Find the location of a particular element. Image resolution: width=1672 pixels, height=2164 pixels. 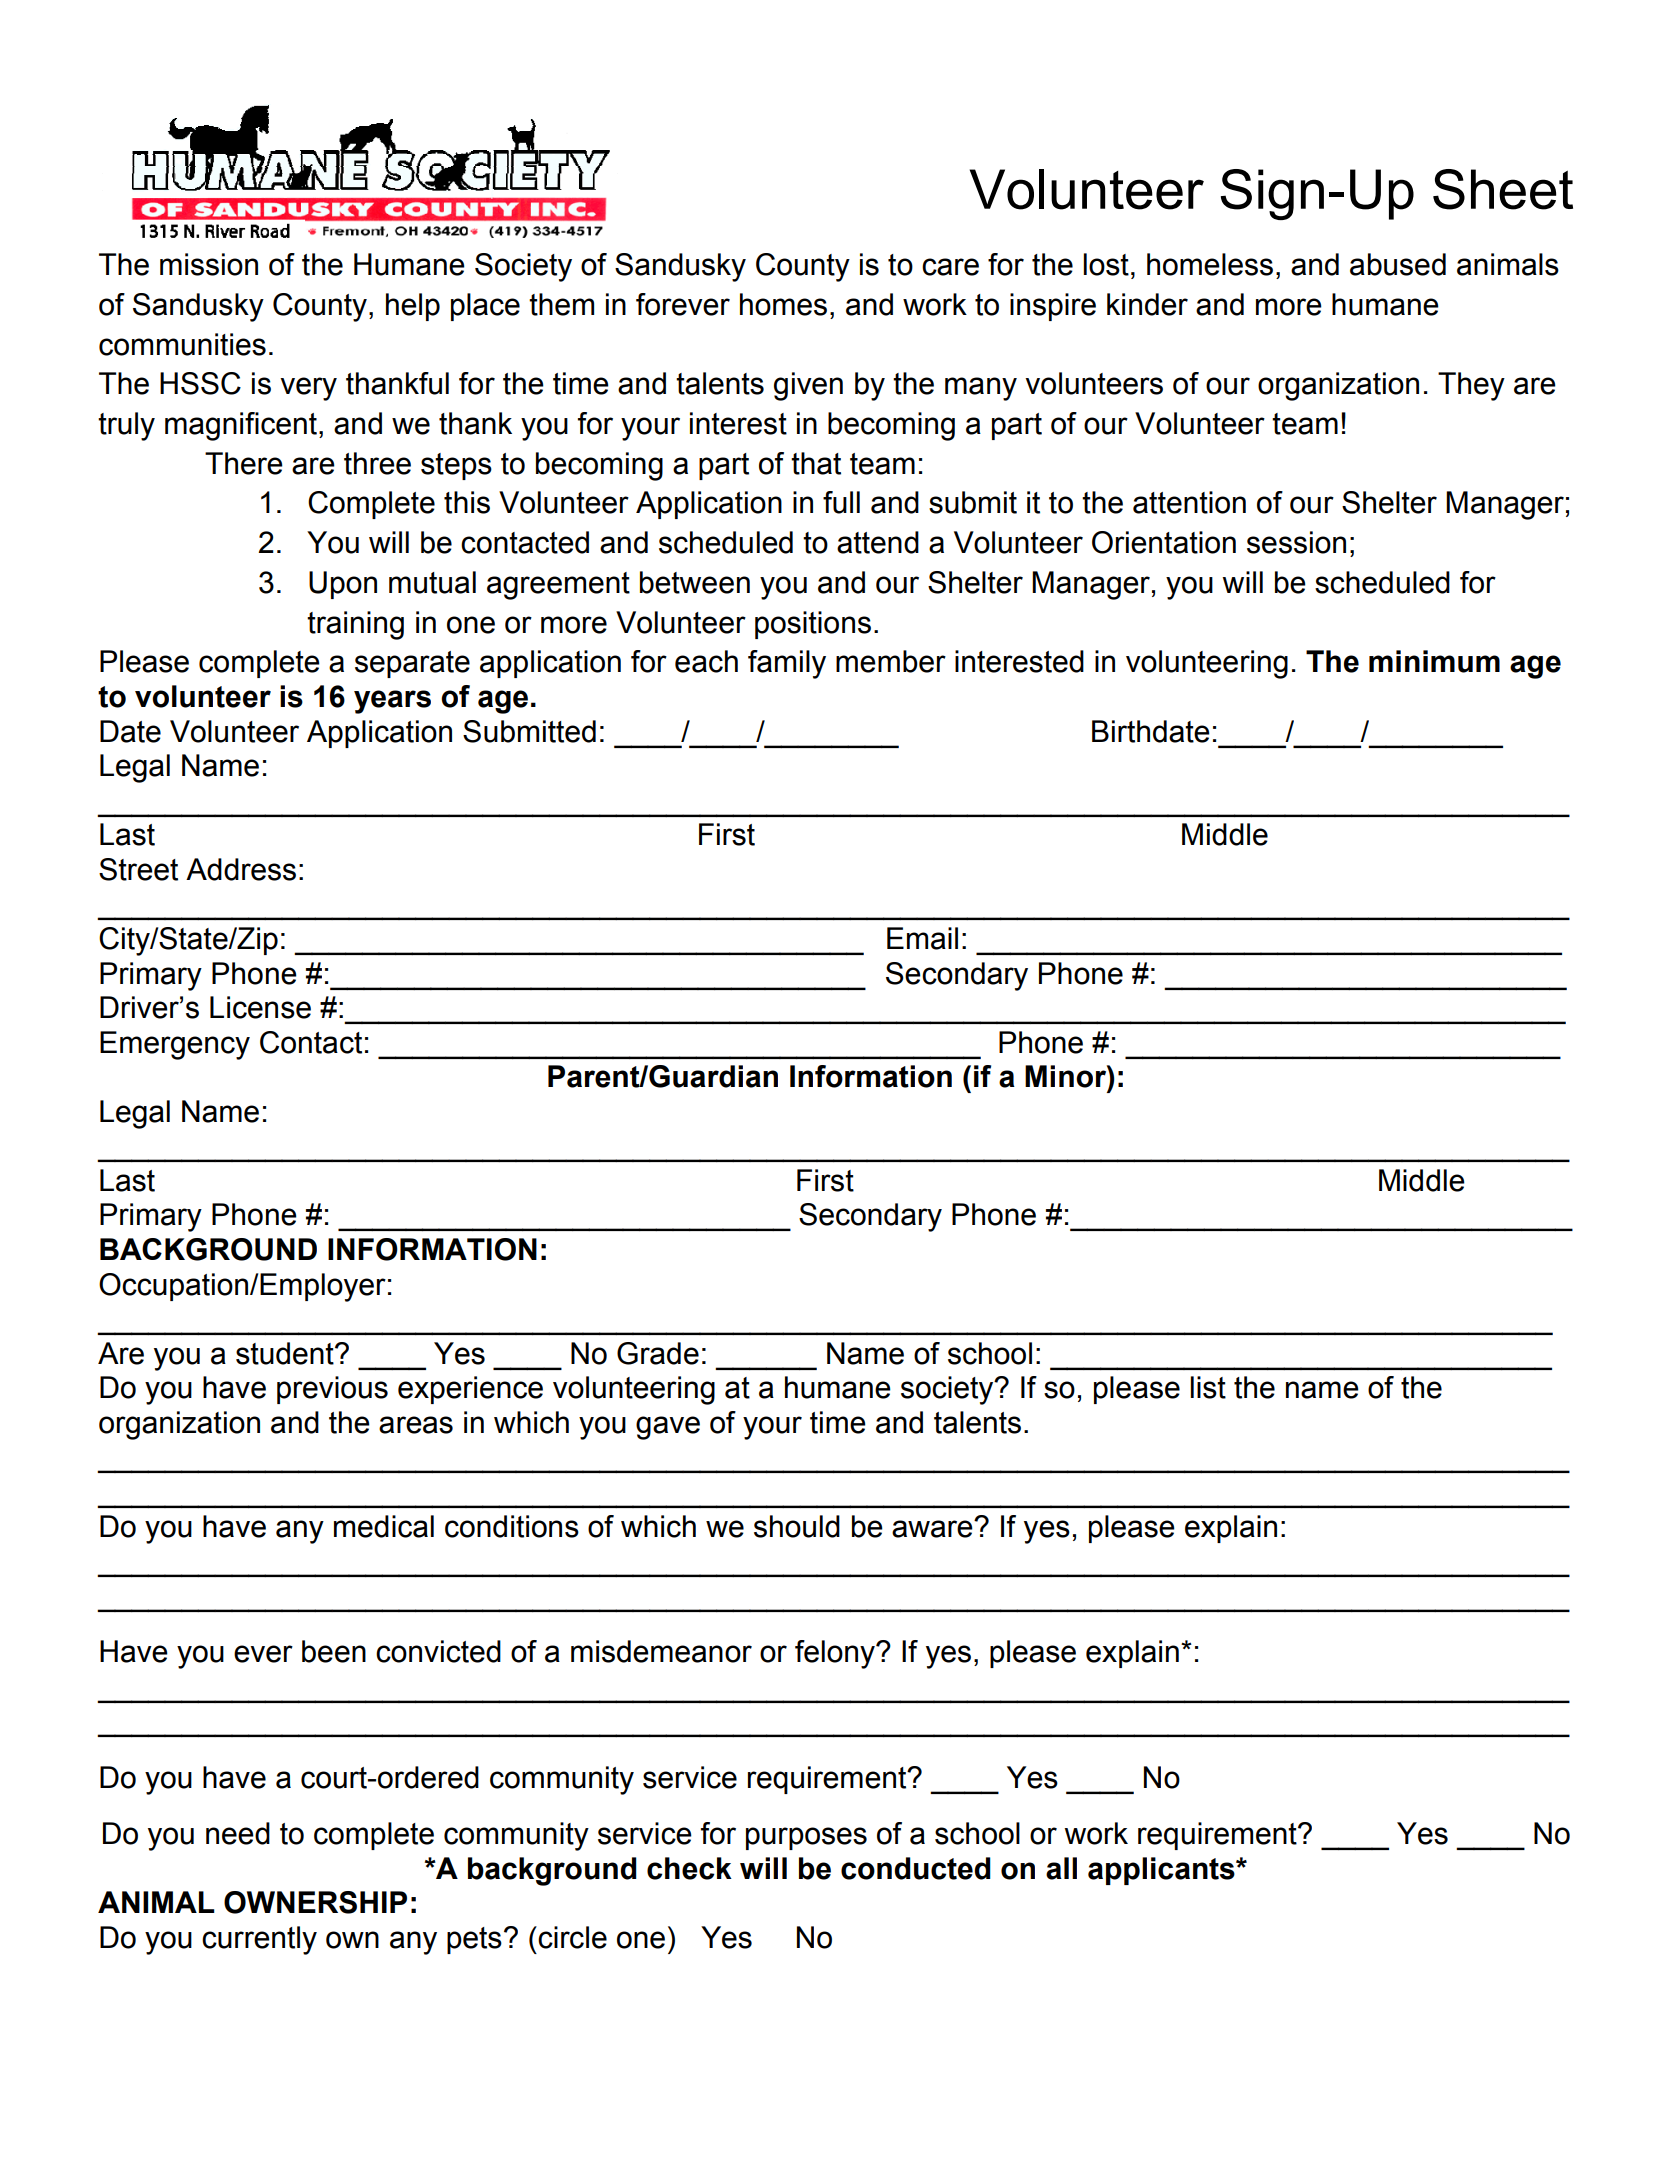

family is located at coordinates (787, 664).
